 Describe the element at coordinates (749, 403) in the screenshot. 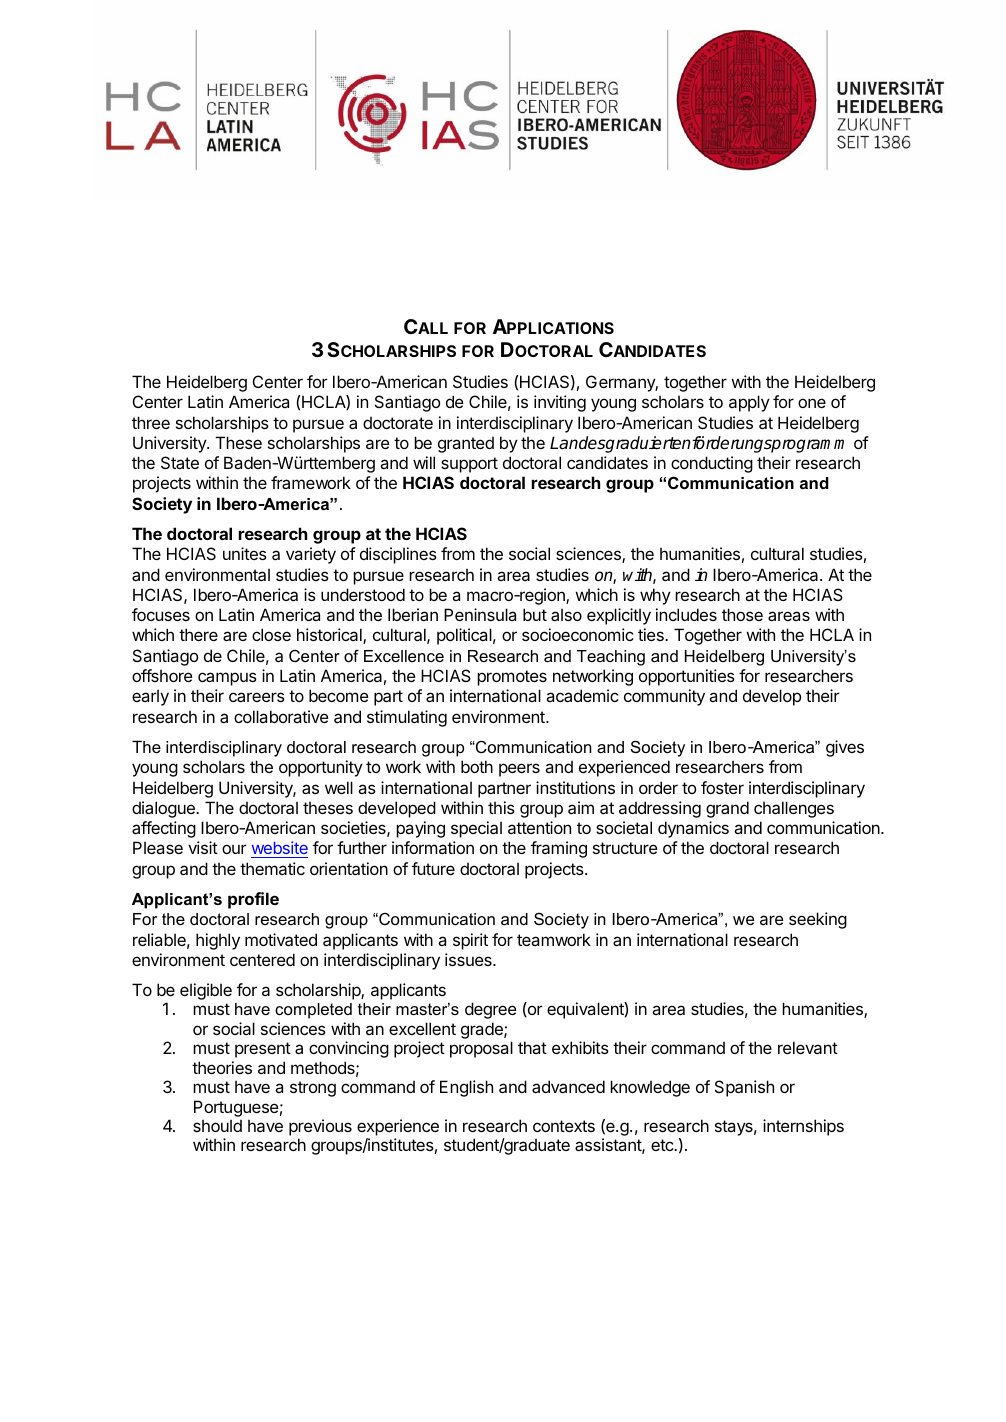

I see `apply` at that location.
